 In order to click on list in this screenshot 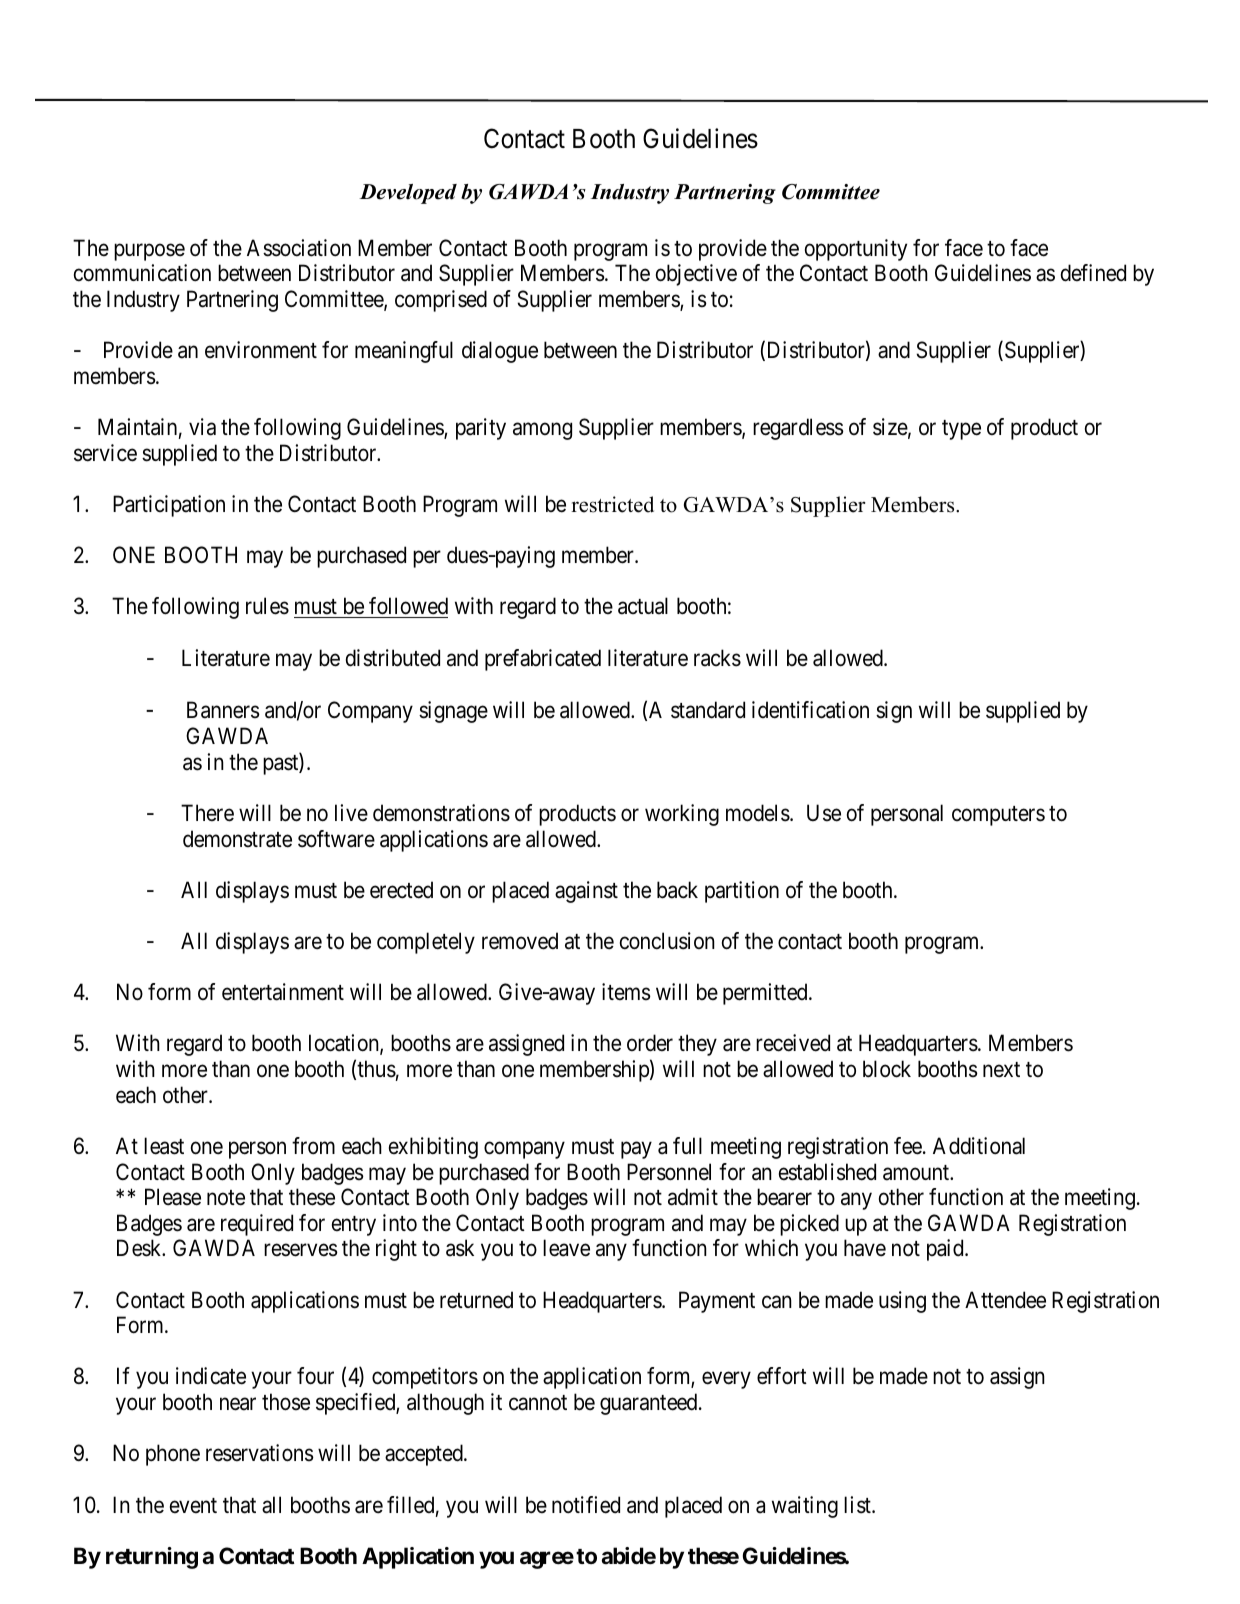, I will do `click(858, 1505)`.
